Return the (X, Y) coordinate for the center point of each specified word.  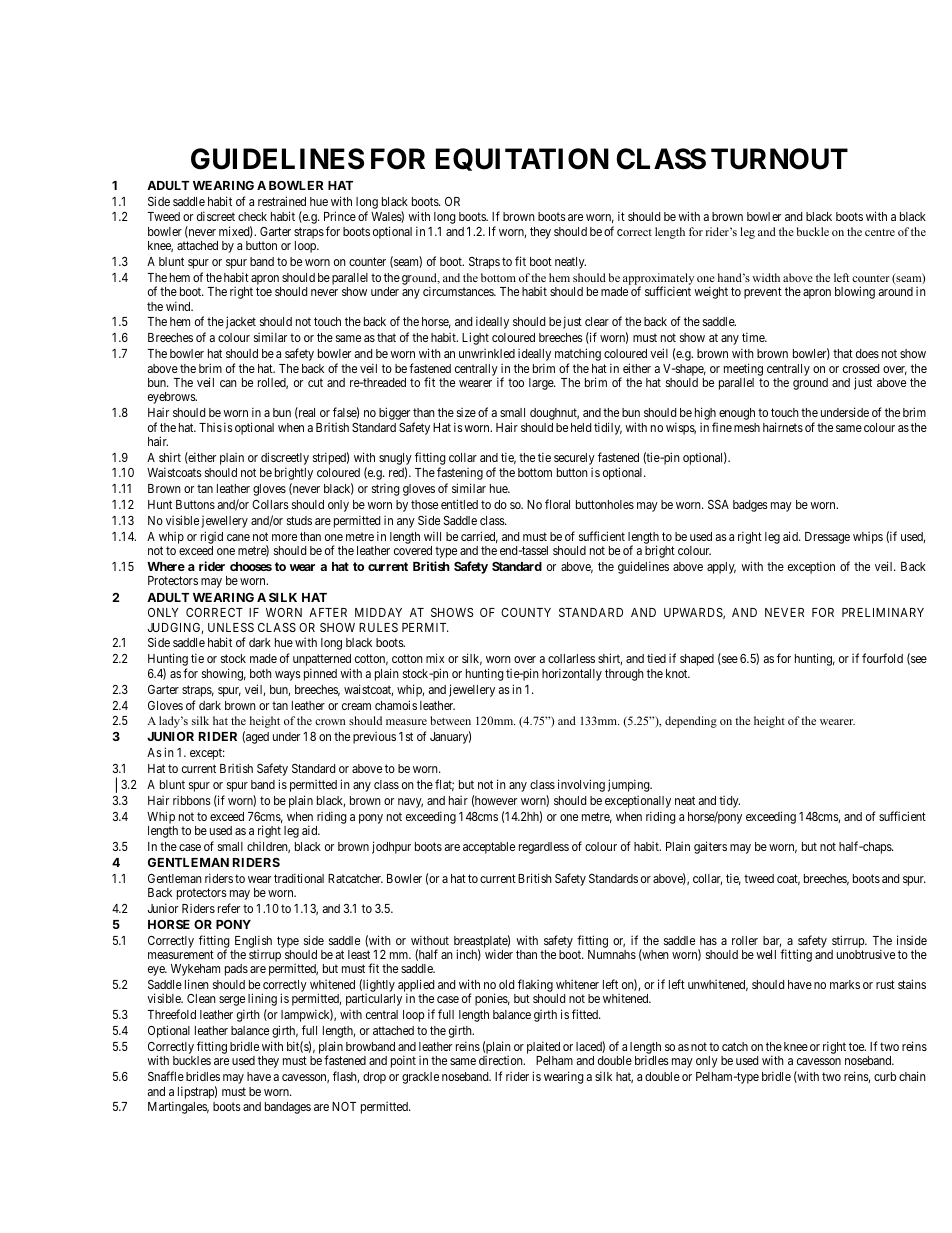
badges (750, 506)
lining (262, 999)
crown (330, 722)
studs (299, 520)
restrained (282, 201)
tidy (729, 802)
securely (574, 459)
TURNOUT (779, 159)
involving (581, 785)
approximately (657, 280)
